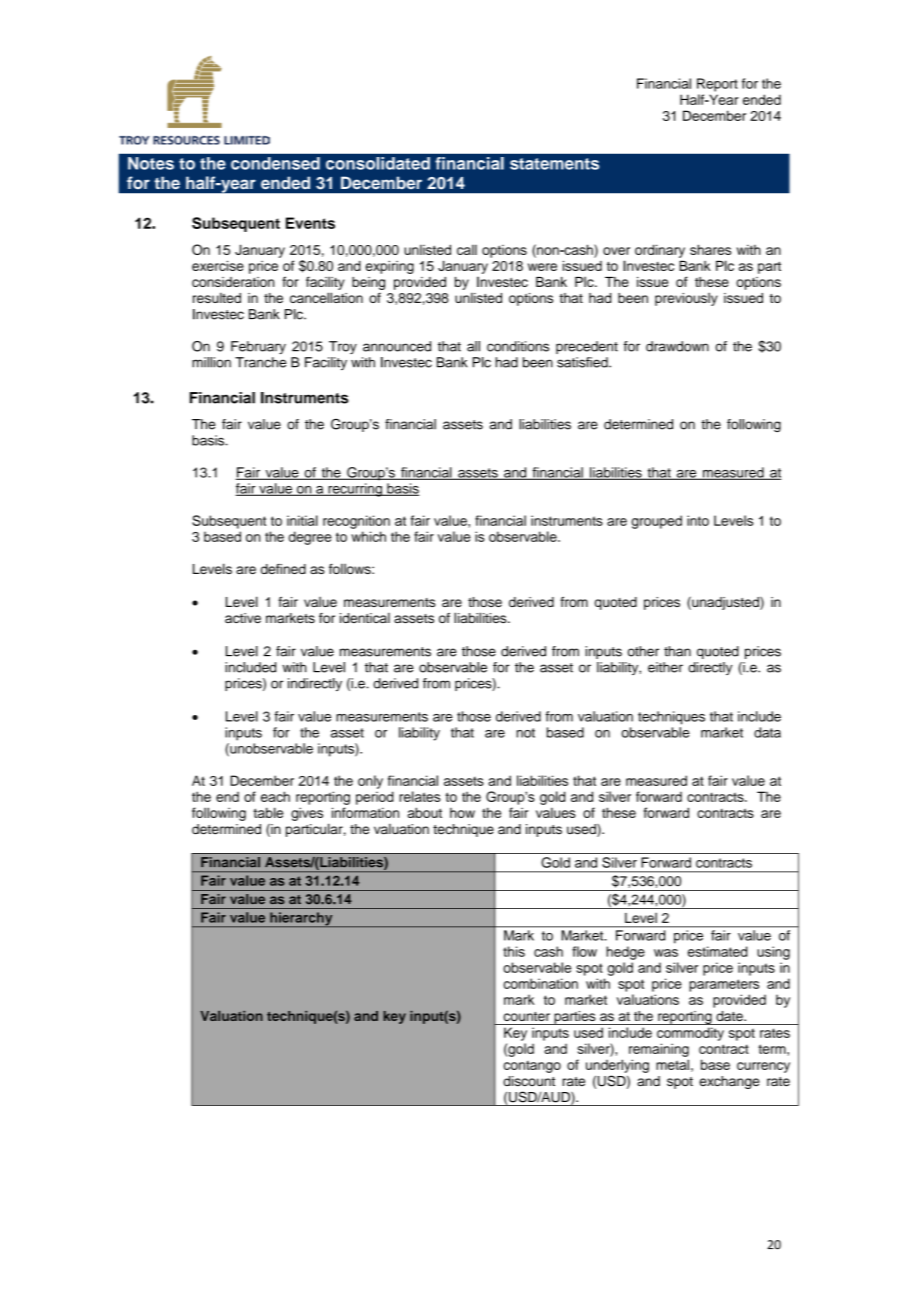 The height and width of the screenshot is (1308, 924). I want to click on hierarchy, so click(301, 919).
